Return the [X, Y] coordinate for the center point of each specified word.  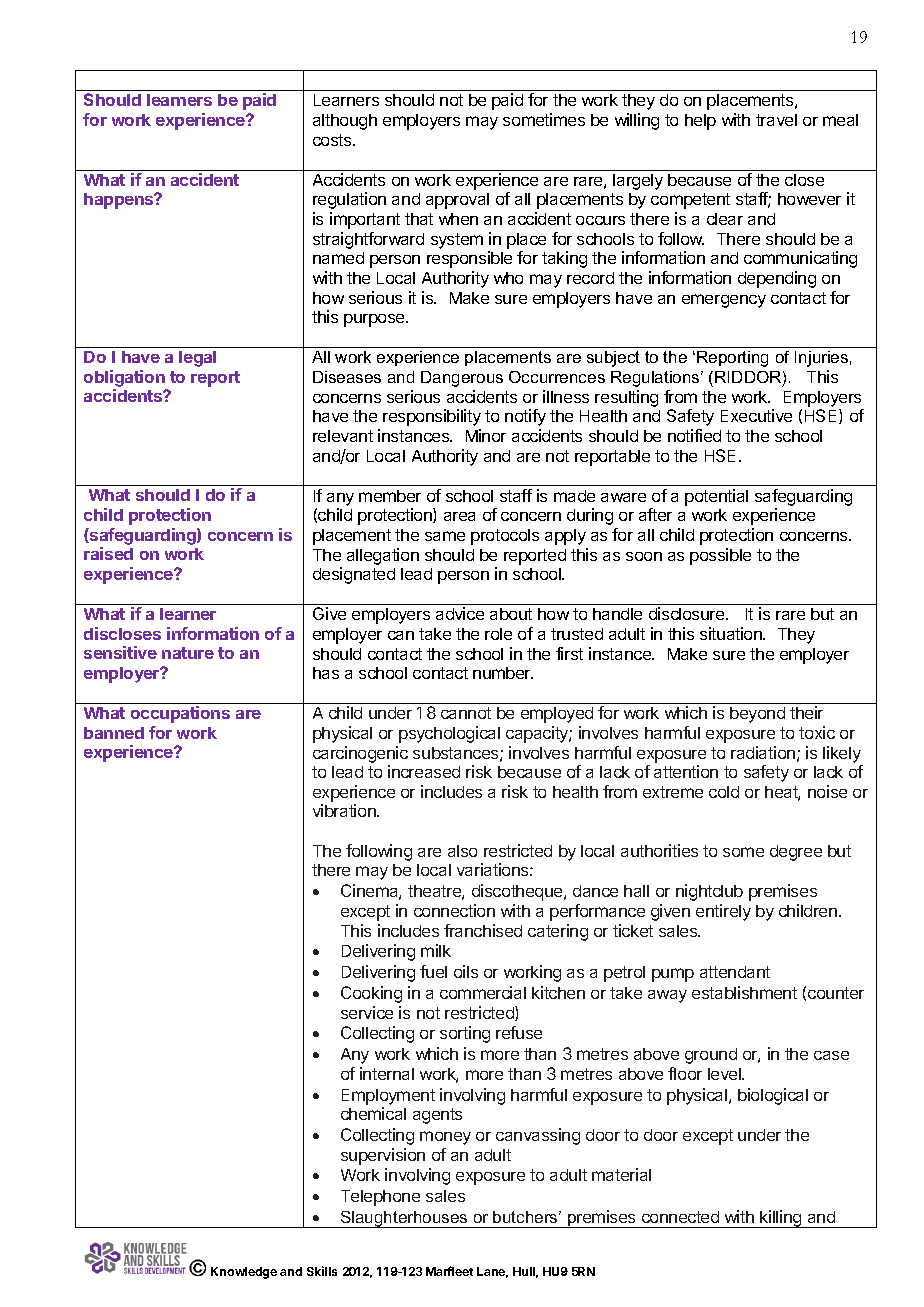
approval [457, 201]
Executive [756, 415]
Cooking [371, 994]
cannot [466, 713]
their [806, 712]
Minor [486, 435]
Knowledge [244, 1273]
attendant [735, 972]
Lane [492, 1272]
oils [466, 971]
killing [781, 1219]
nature [188, 653]
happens [120, 201]
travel [776, 120]
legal [197, 359]
